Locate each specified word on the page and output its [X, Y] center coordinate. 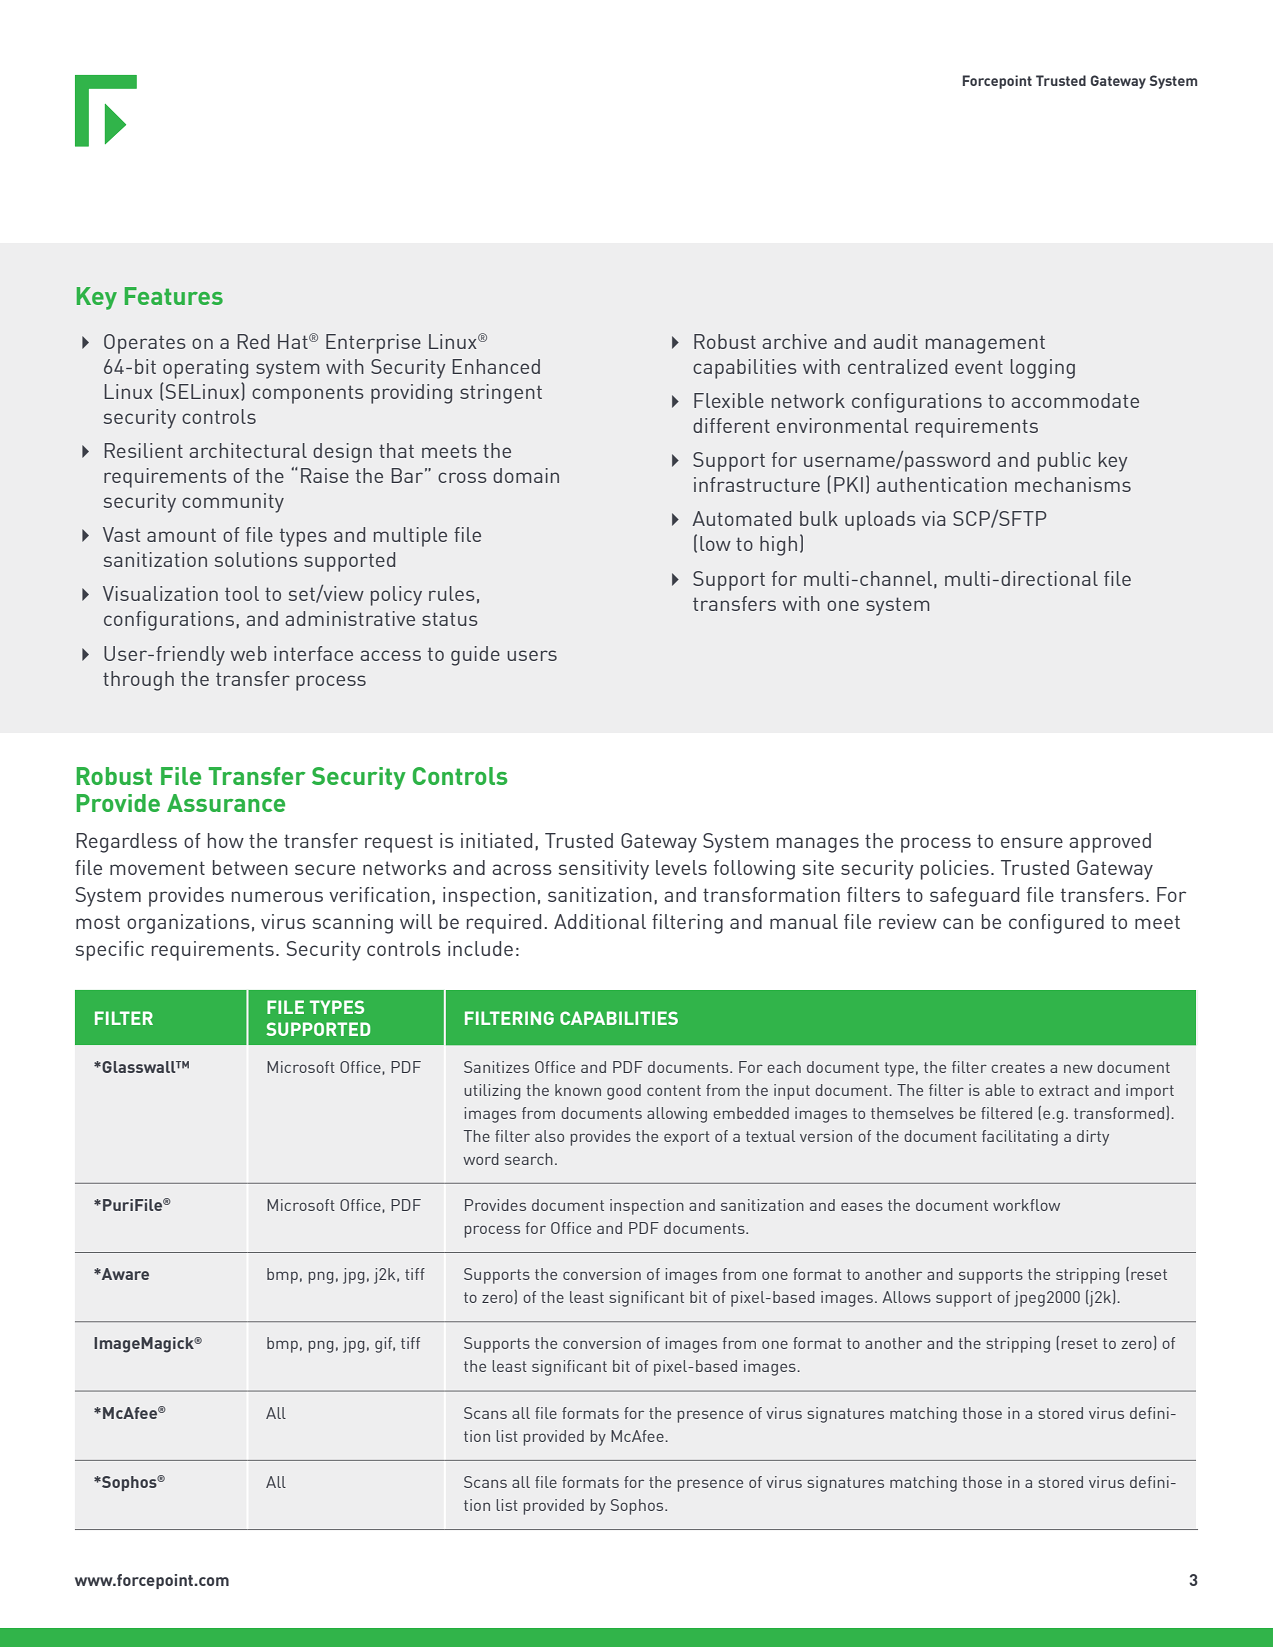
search [529, 1159]
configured [1056, 924]
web [248, 653]
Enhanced [496, 366]
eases [862, 1206]
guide [475, 656]
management [985, 344]
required [504, 924]
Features [174, 296]
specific [109, 951]
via [933, 518]
